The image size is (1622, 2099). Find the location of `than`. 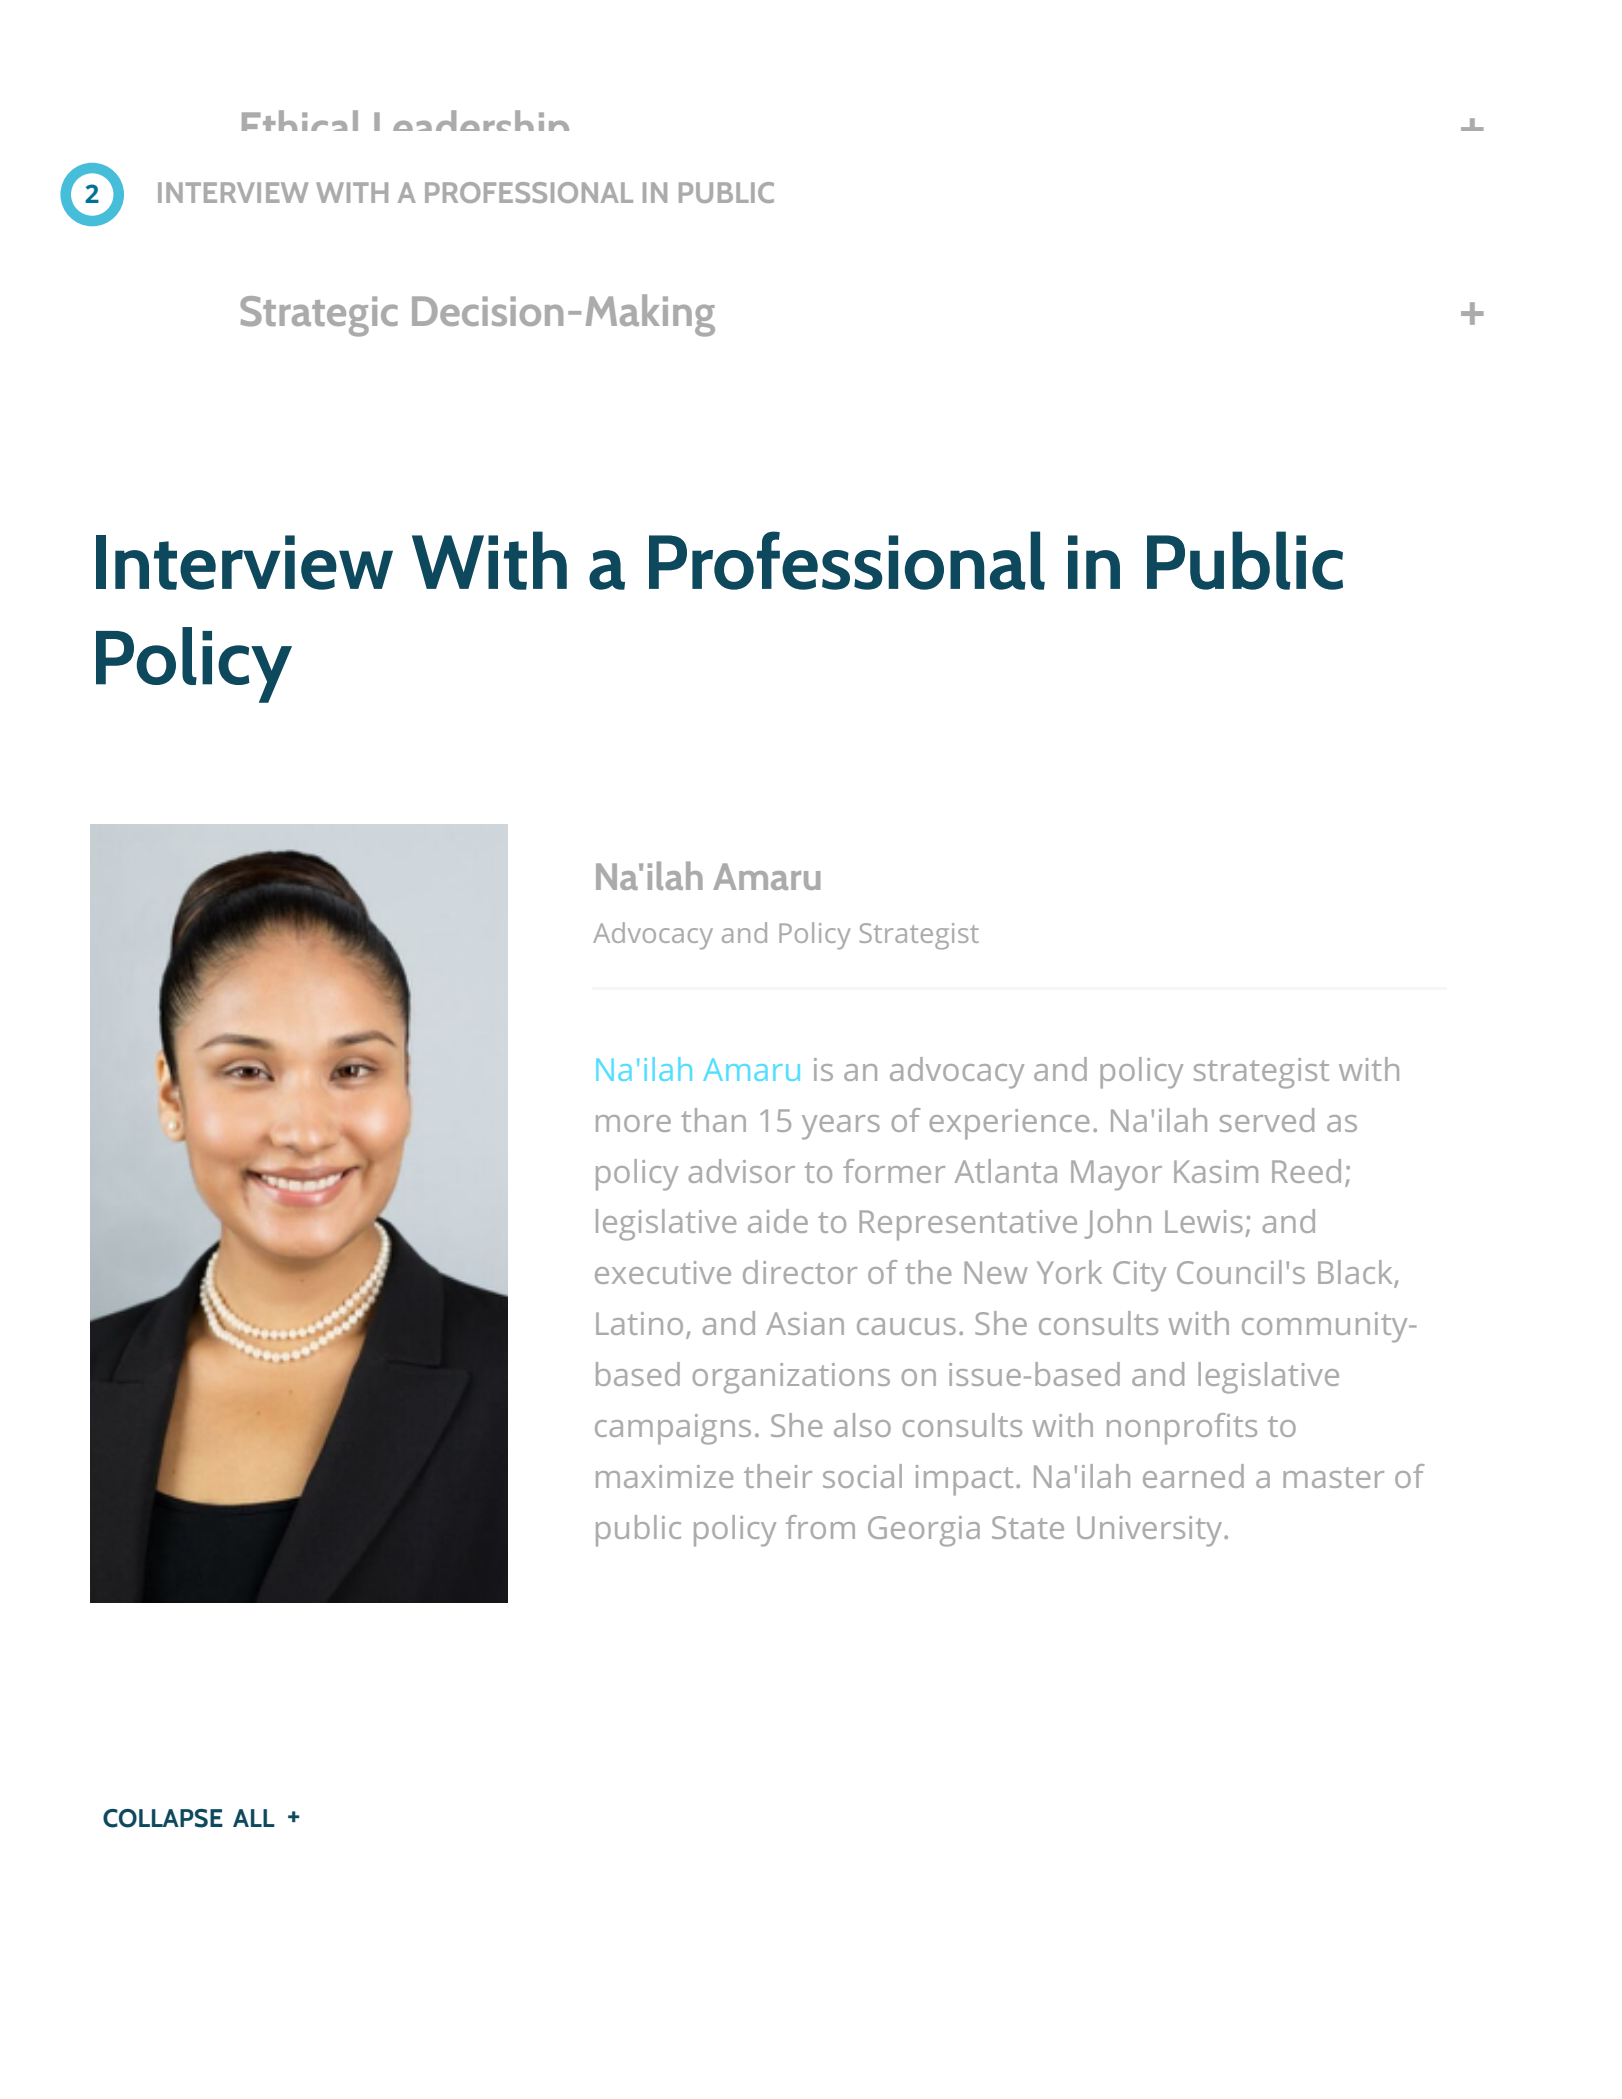

than is located at coordinates (713, 1120).
